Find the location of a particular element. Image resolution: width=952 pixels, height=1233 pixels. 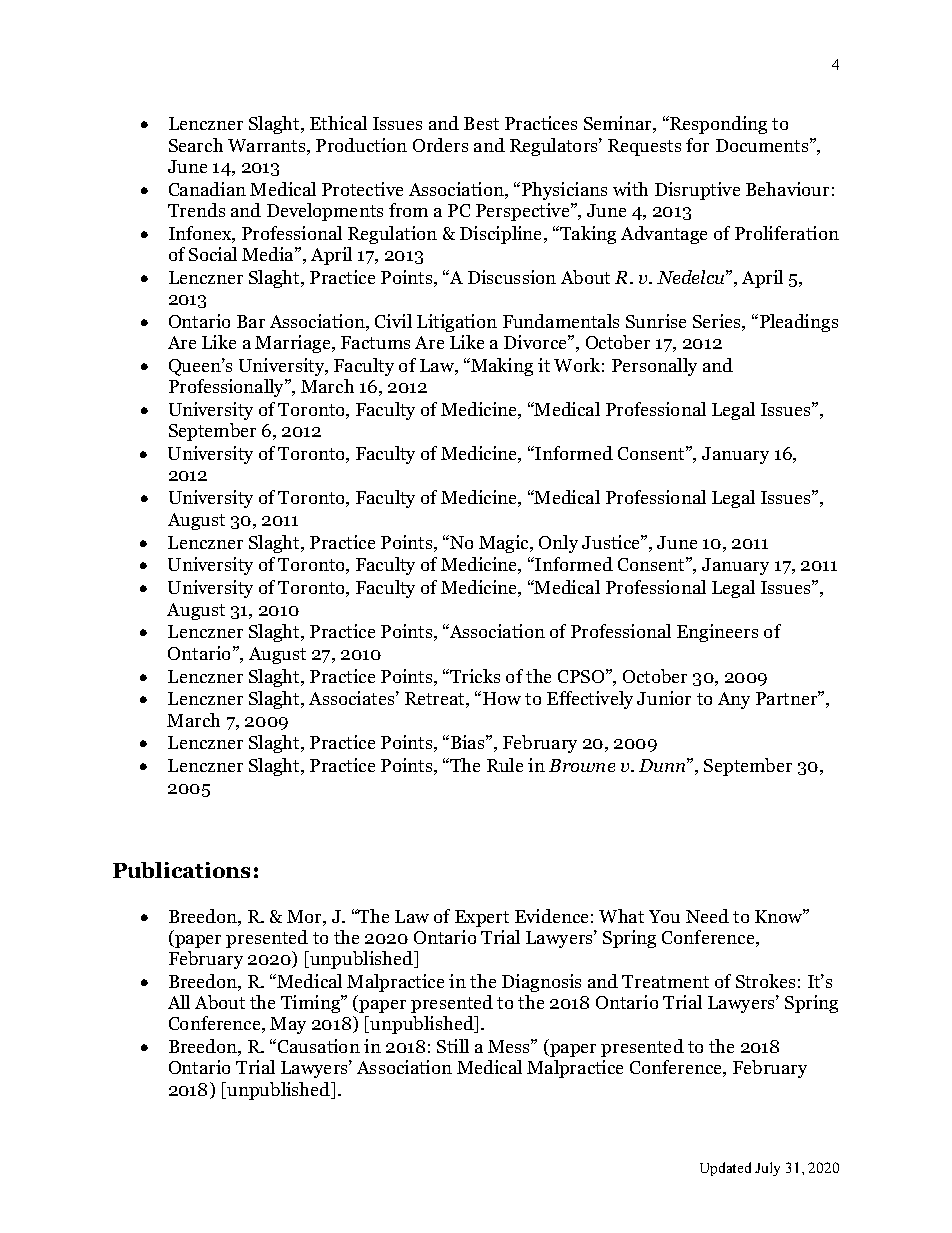

Need is located at coordinates (707, 916).
